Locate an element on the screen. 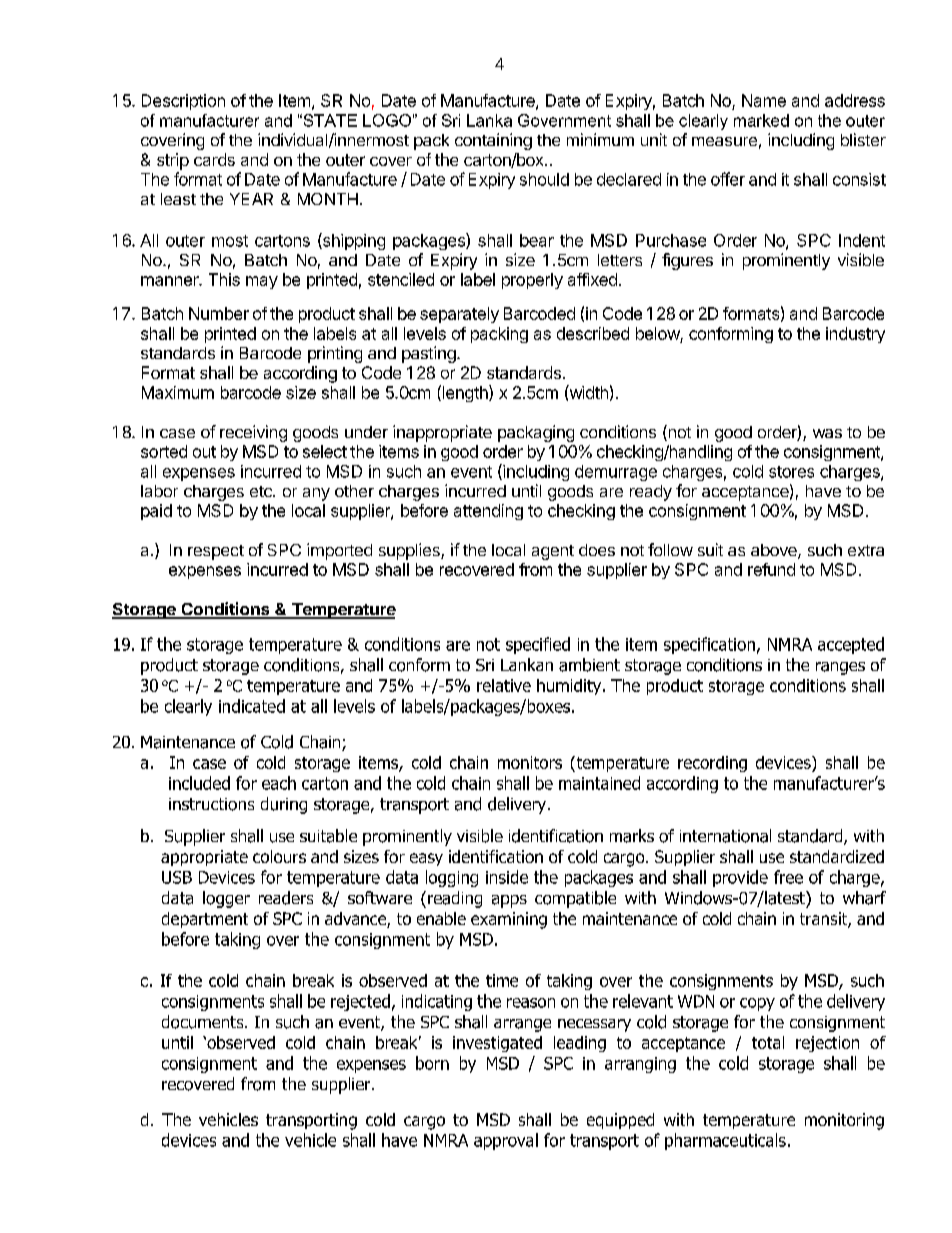  approval is located at coordinates (506, 1141).
